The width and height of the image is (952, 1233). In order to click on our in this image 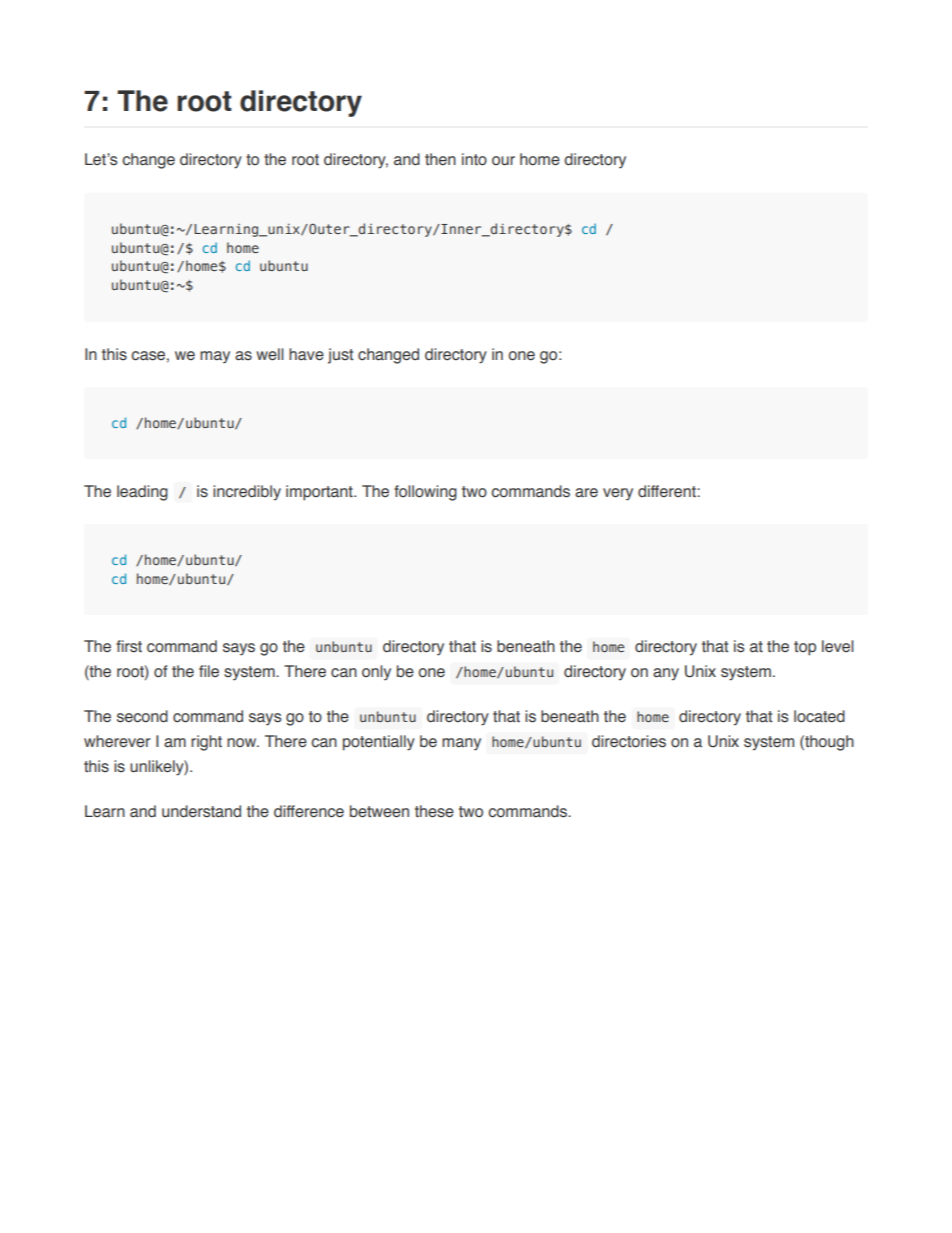, I will do `click(503, 161)`.
